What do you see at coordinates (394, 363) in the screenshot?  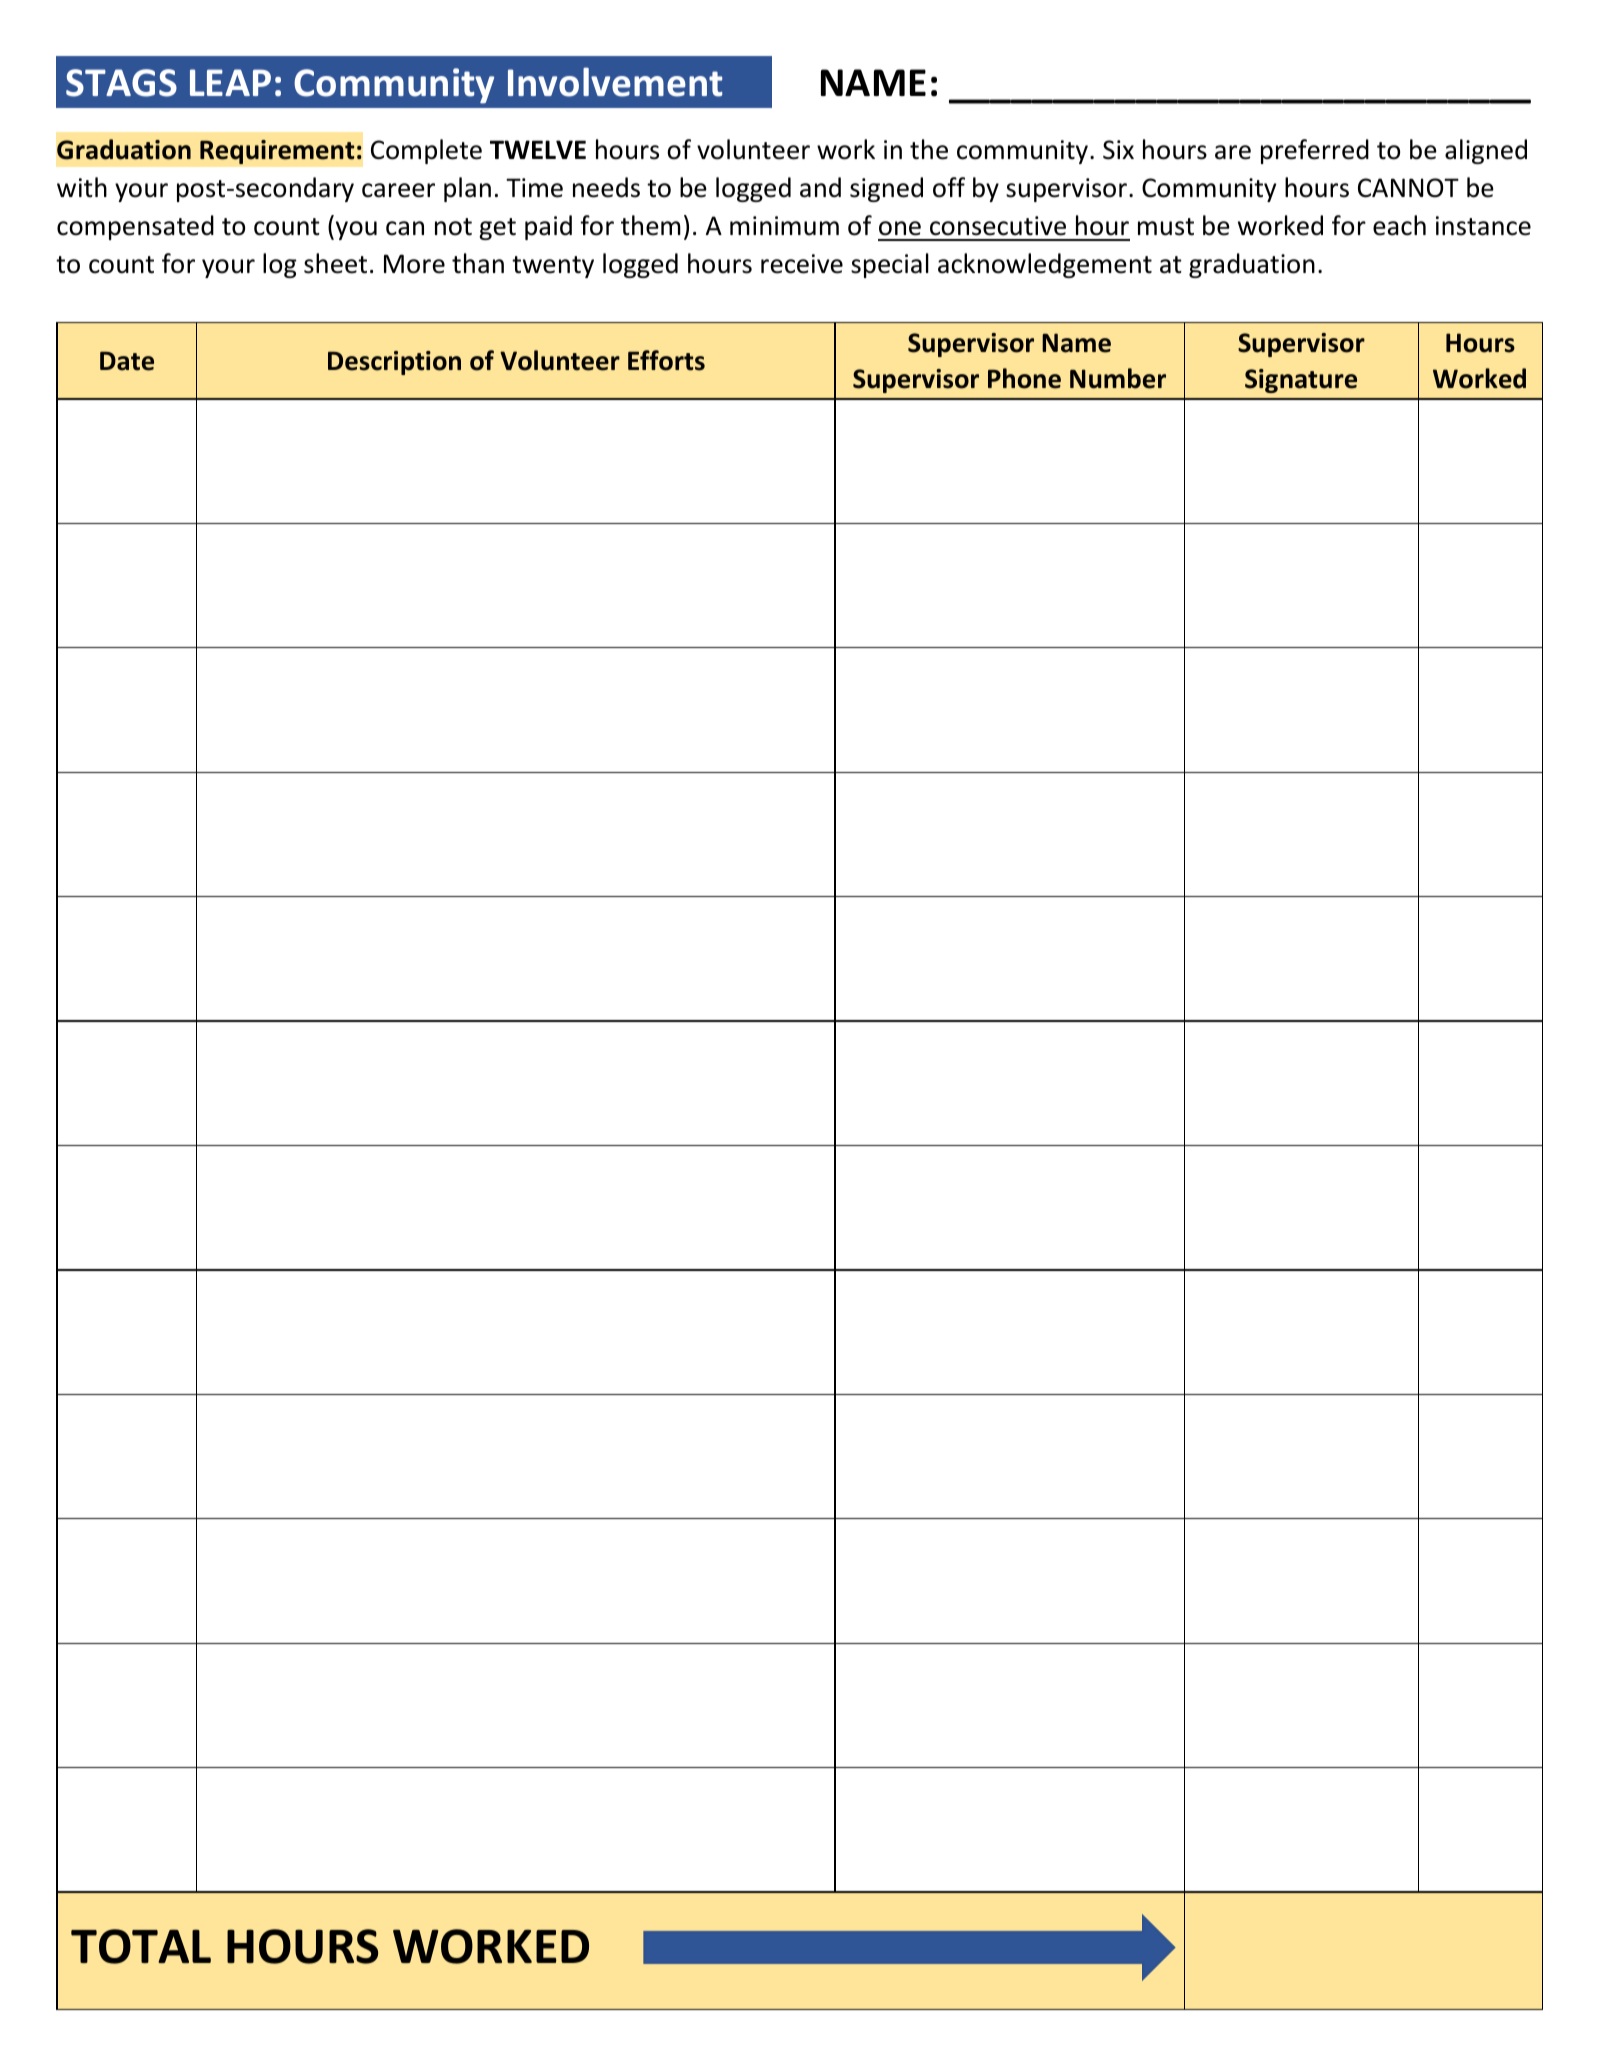 I see `Description` at bounding box center [394, 363].
